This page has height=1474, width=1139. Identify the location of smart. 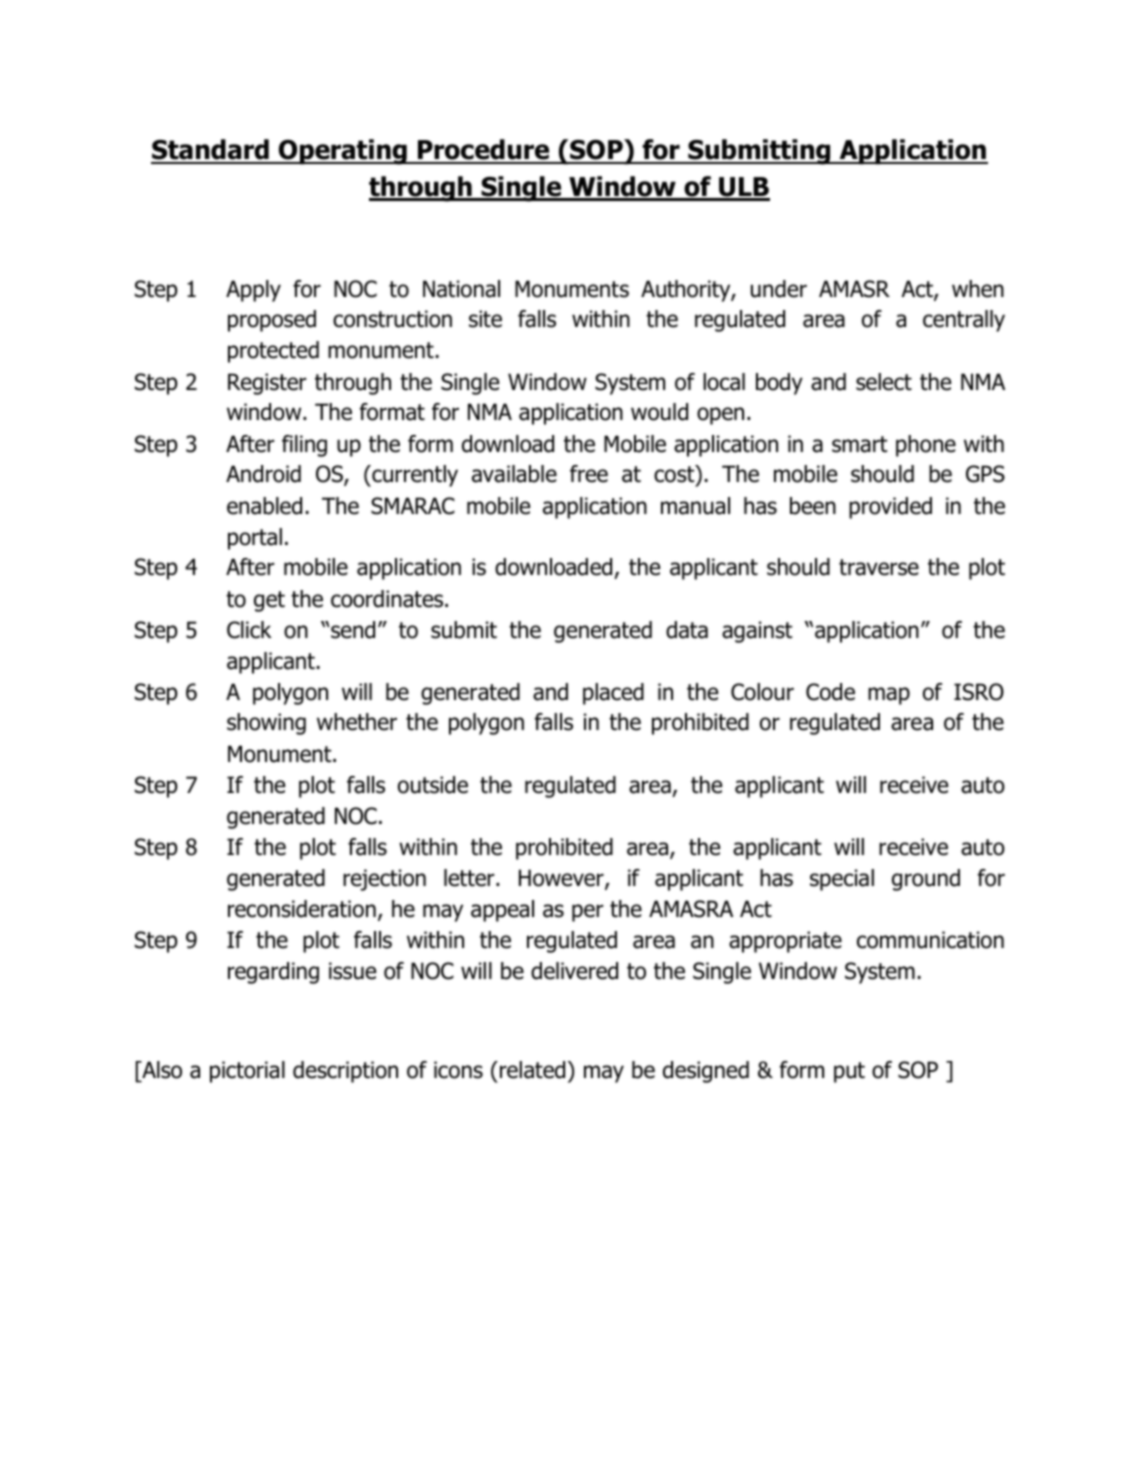
(859, 444).
